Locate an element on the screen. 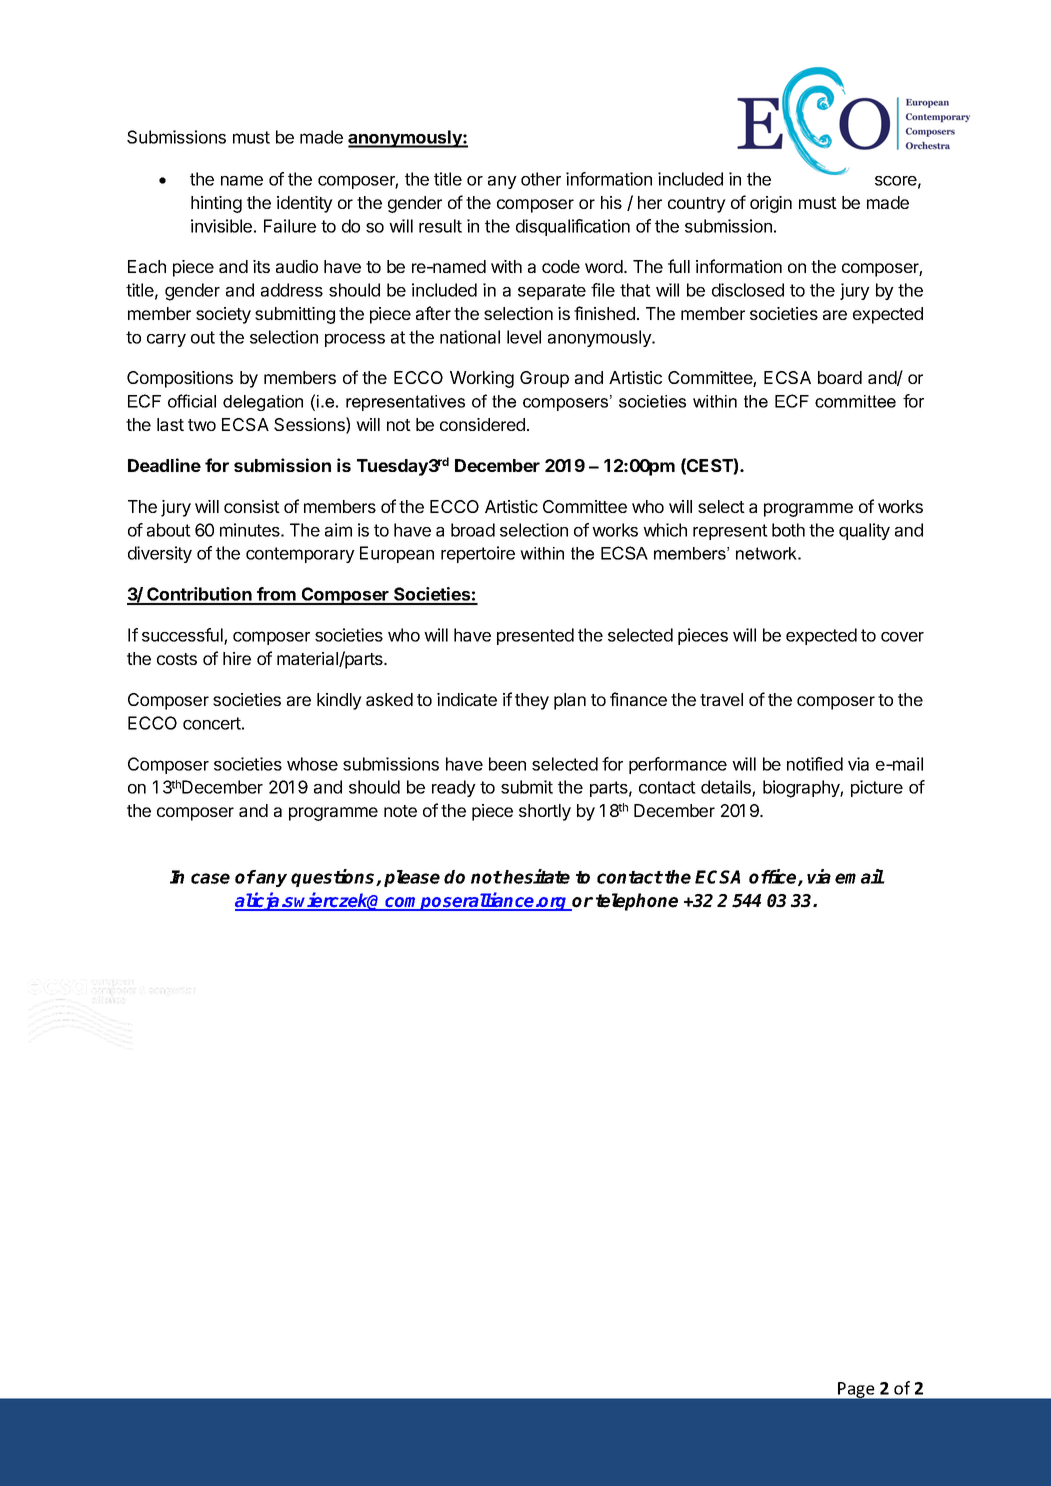 The image size is (1051, 1486). case is located at coordinates (210, 878).
